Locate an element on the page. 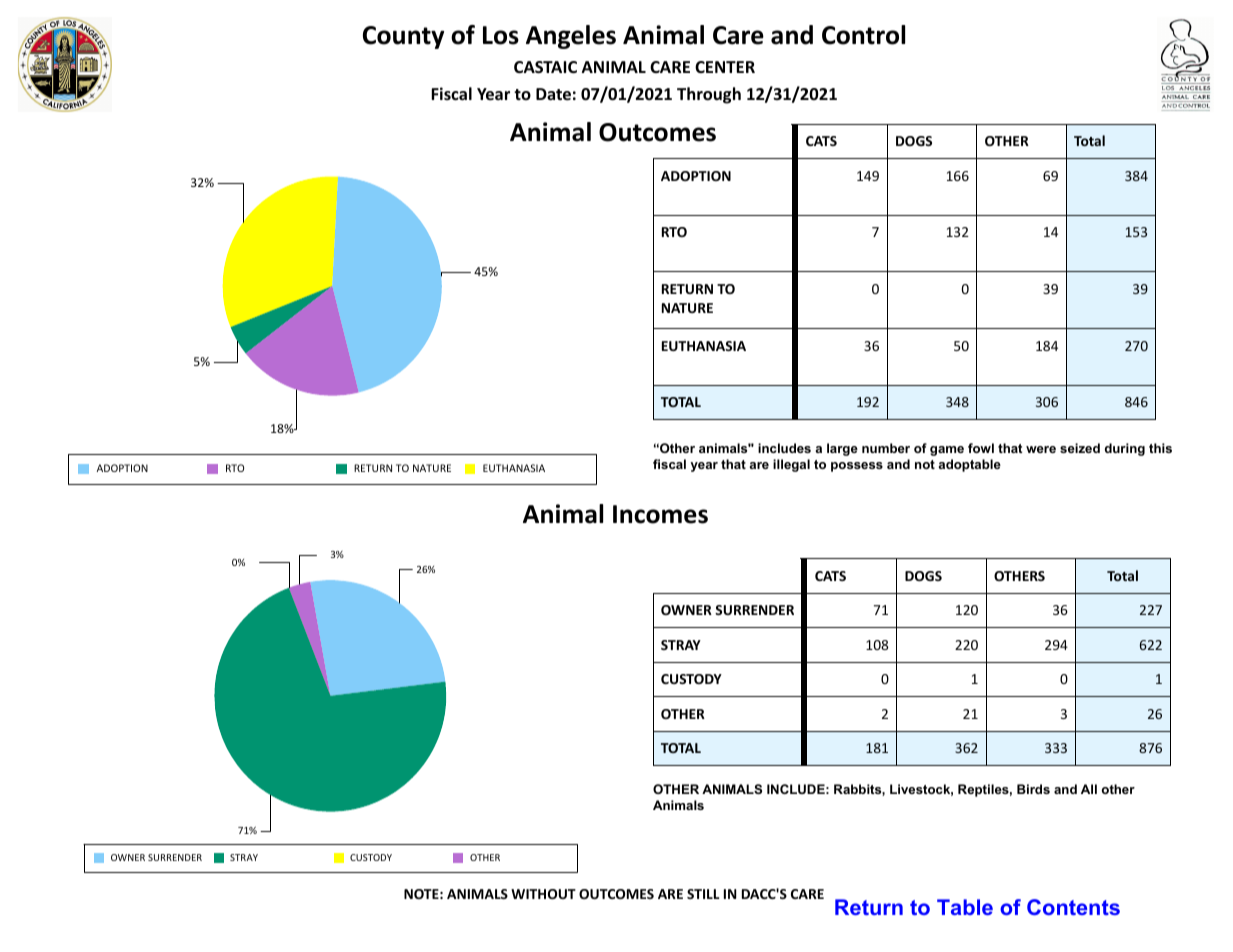 The height and width of the image is (952, 1233). WITHOUT is located at coordinates (543, 894).
